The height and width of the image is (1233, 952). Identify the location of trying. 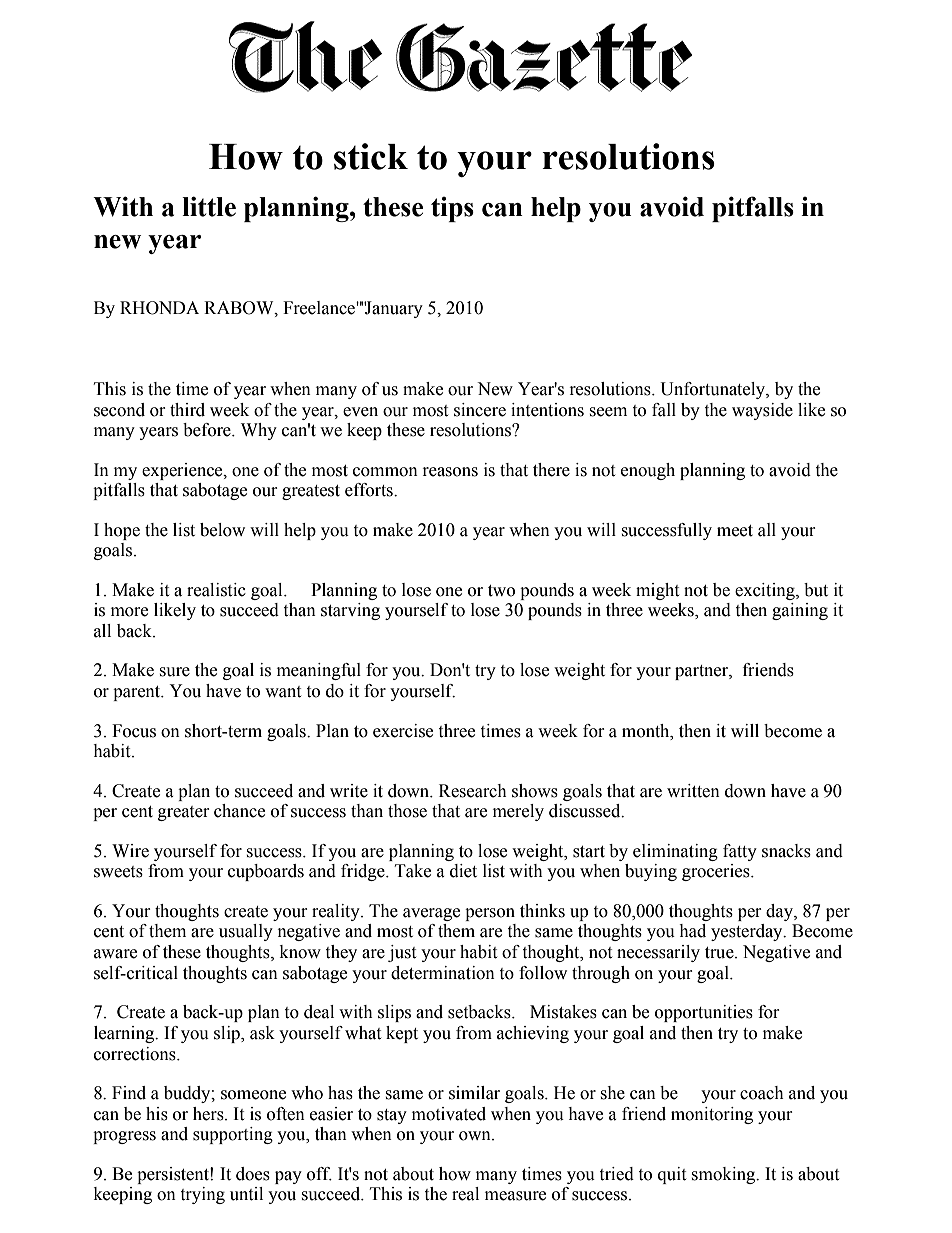
(202, 1195).
